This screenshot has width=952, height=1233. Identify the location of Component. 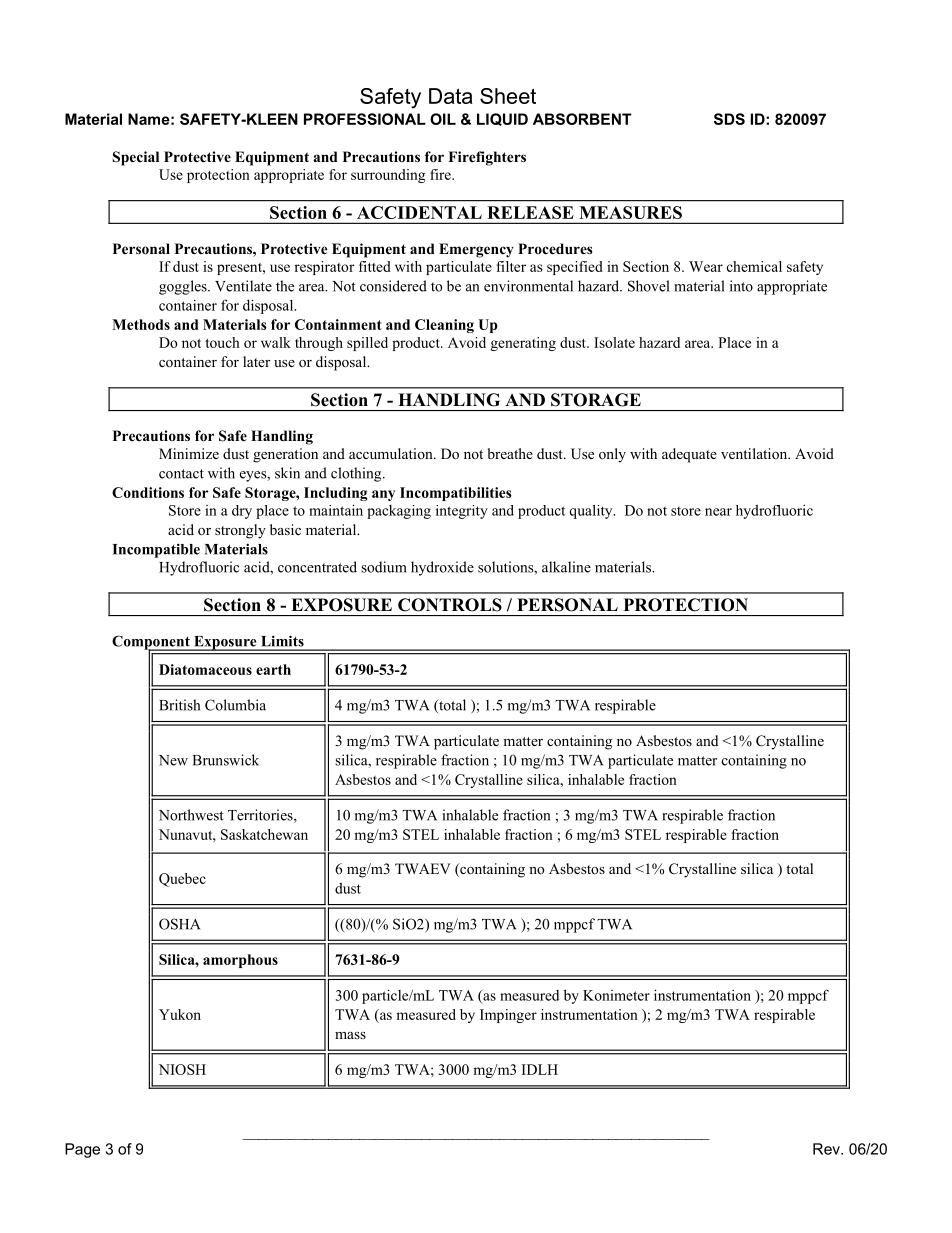
(152, 643).
